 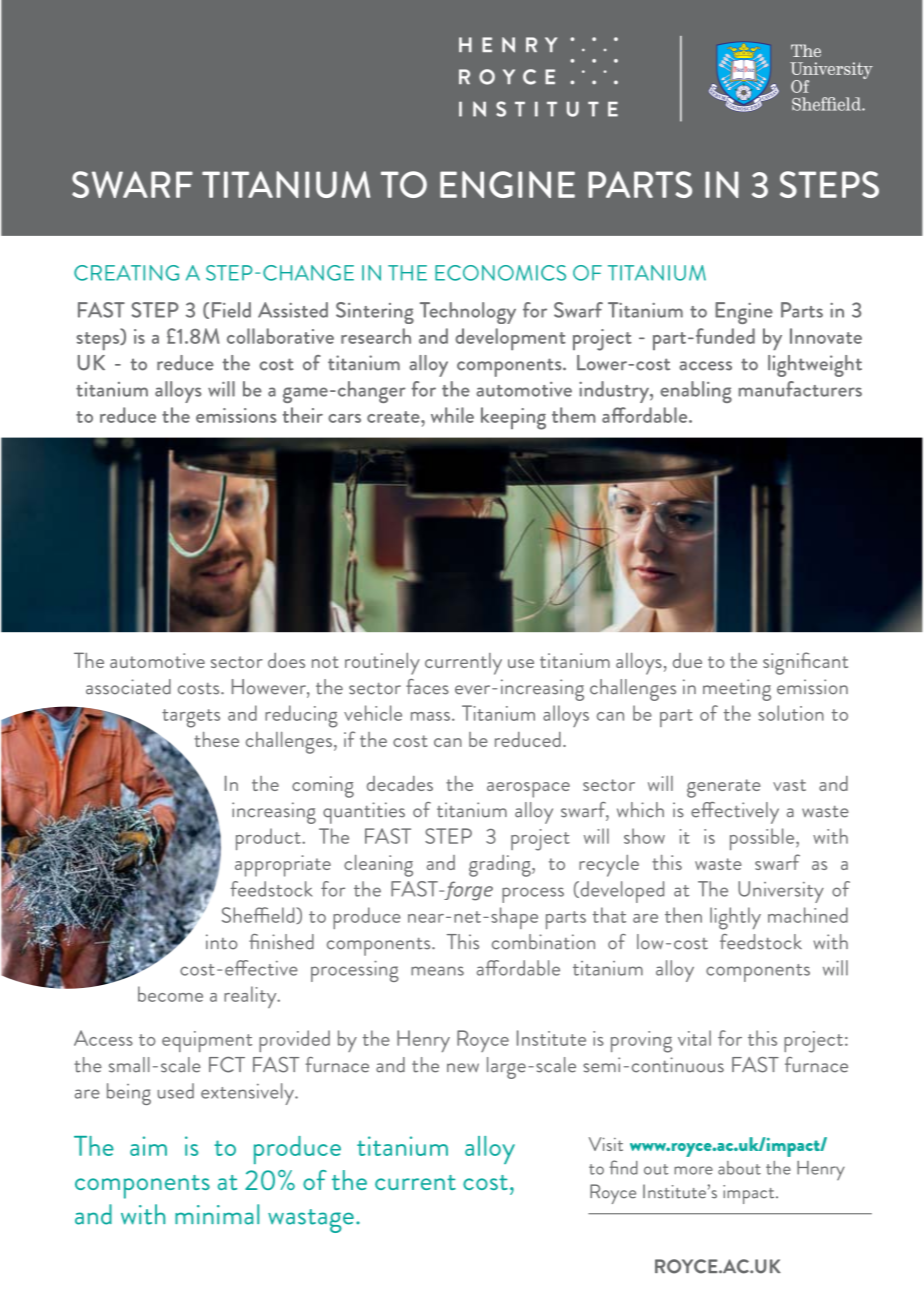 What do you see at coordinates (217, 1214) in the document?
I see `minimal` at bounding box center [217, 1214].
